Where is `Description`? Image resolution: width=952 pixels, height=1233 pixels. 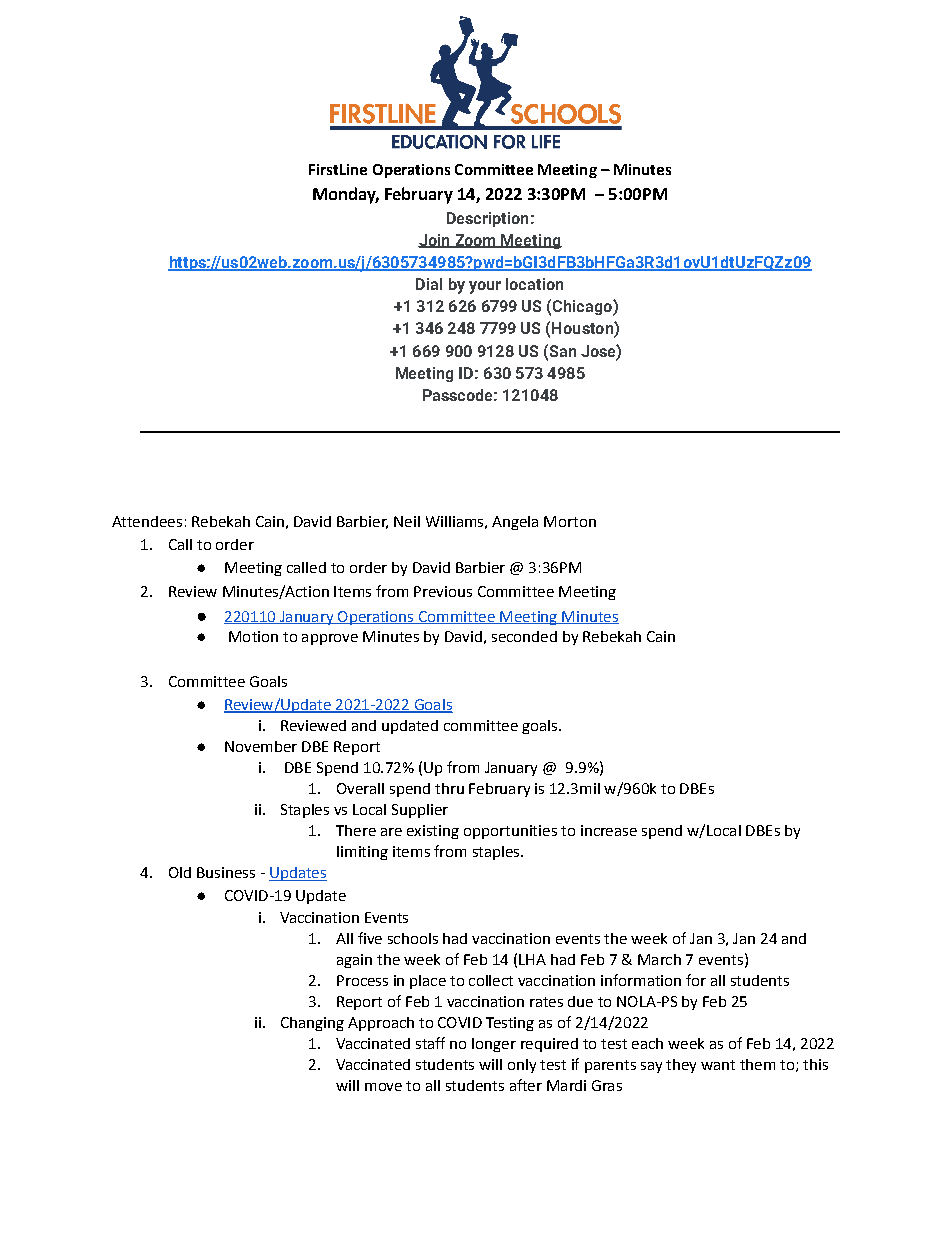 Description is located at coordinates (487, 219).
